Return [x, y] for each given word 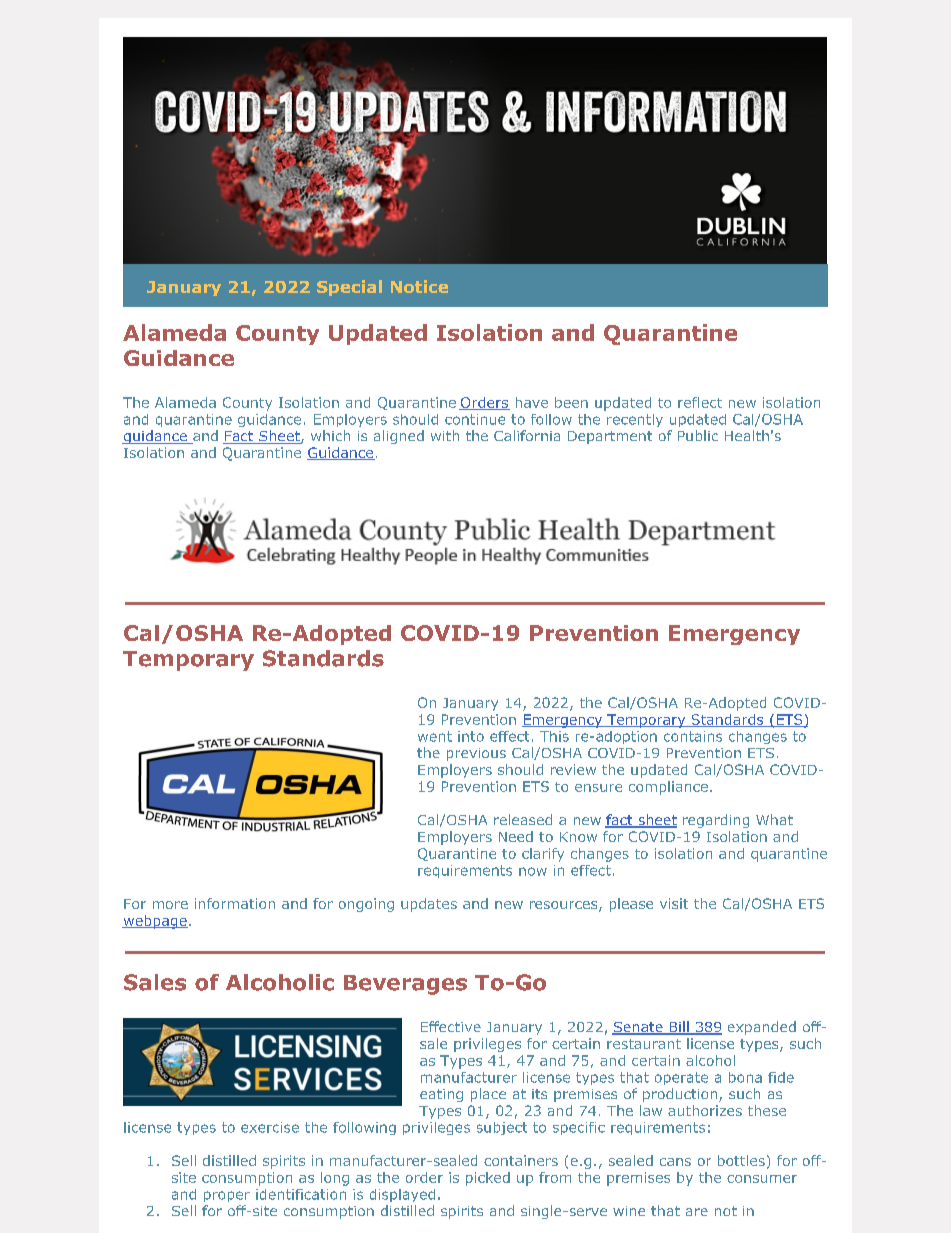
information [235, 903]
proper [227, 1196]
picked [488, 1179]
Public [698, 435]
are [697, 1212]
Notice [419, 286]
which [330, 435]
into [471, 736]
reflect [700, 402]
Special [349, 288]
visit [674, 903]
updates [429, 905]
